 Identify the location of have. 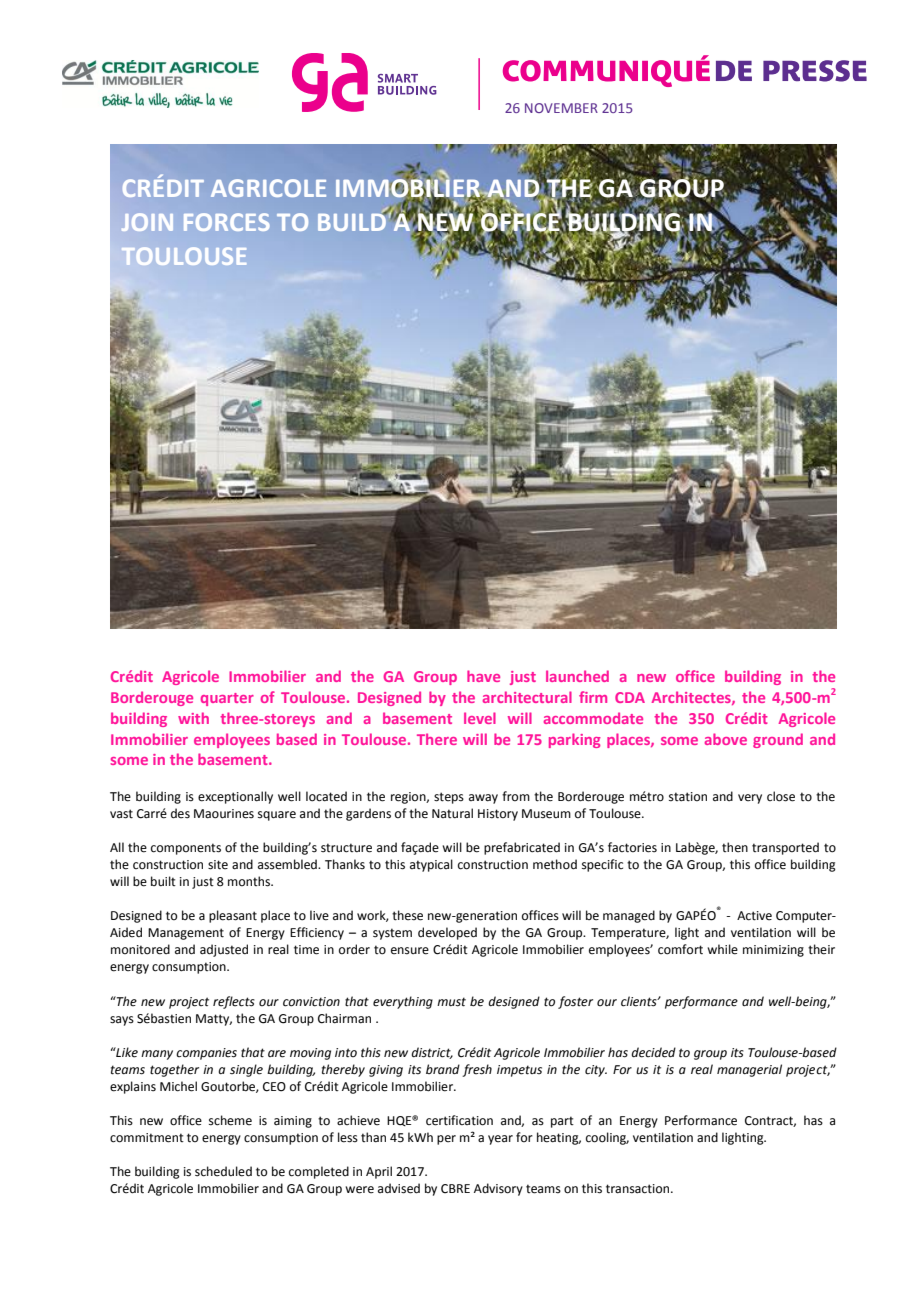
(483, 676).
